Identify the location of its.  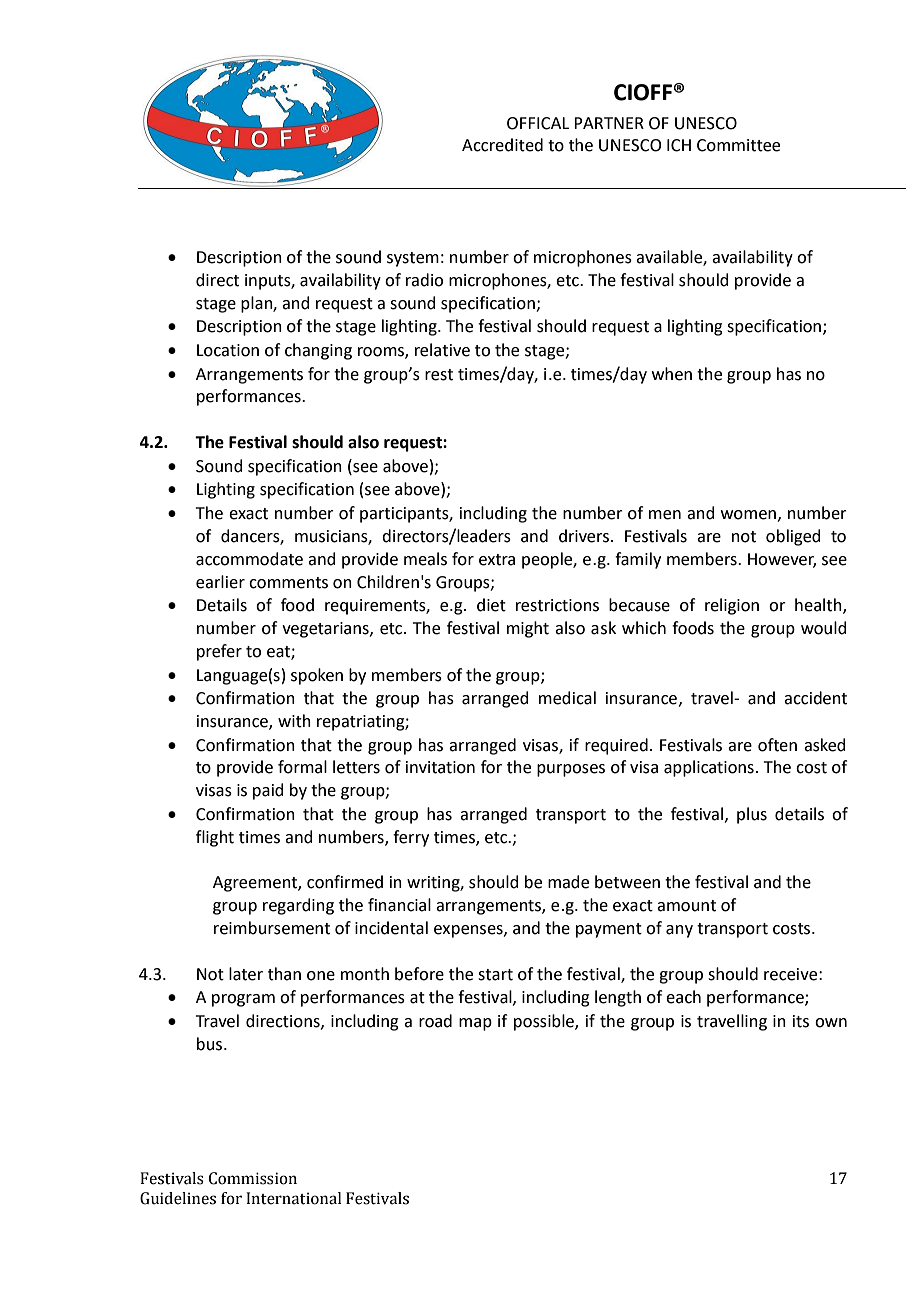
(801, 1021).
